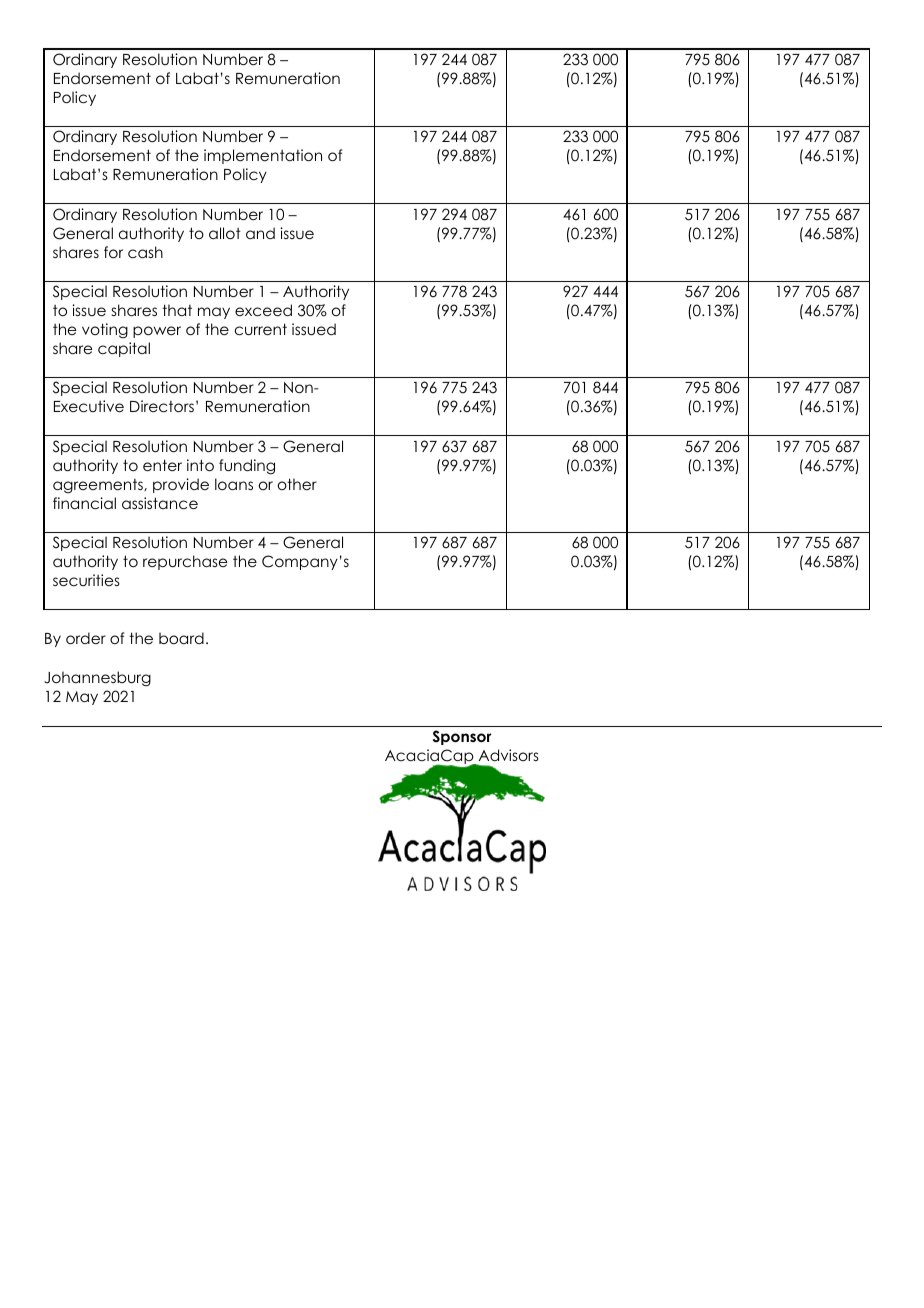 The image size is (924, 1308). I want to click on Advisors, so click(509, 755).
